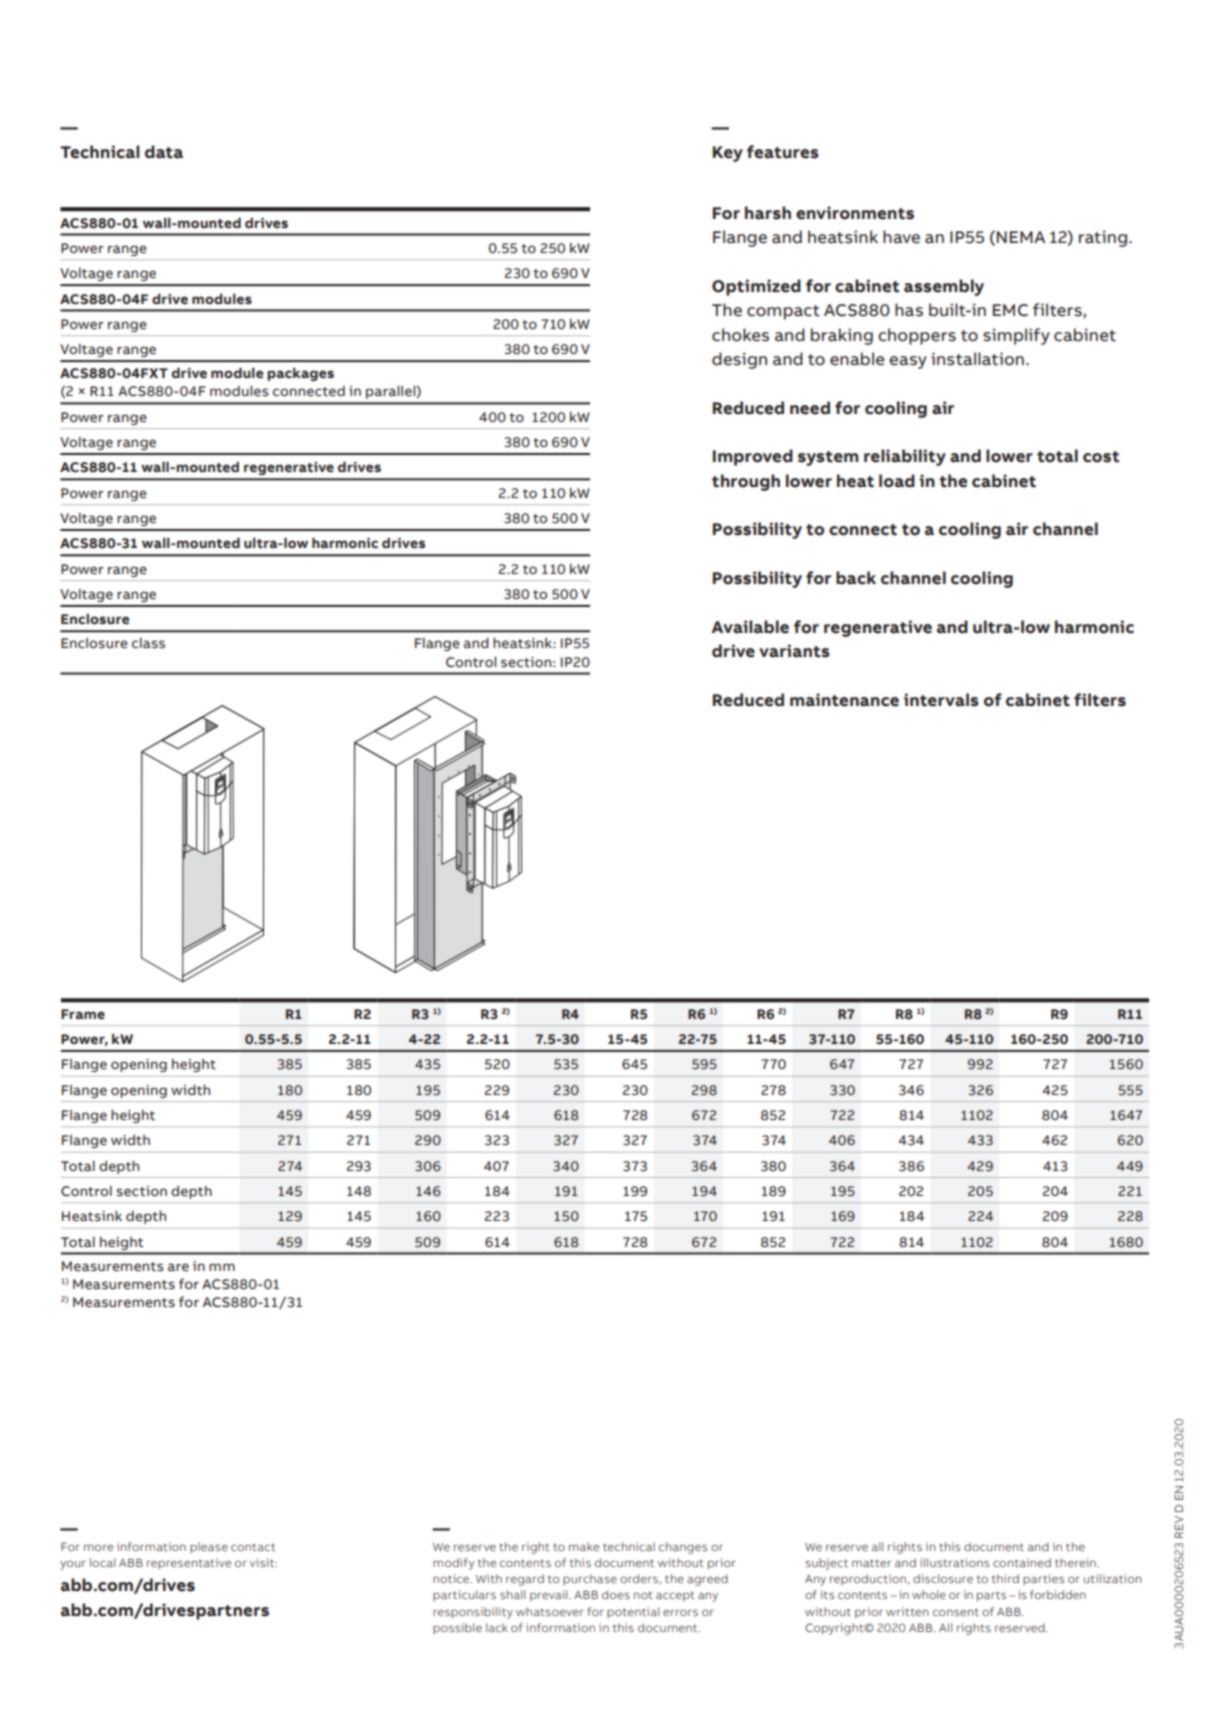 The width and height of the page is (1209, 1709). I want to click on maintenance, so click(844, 700).
